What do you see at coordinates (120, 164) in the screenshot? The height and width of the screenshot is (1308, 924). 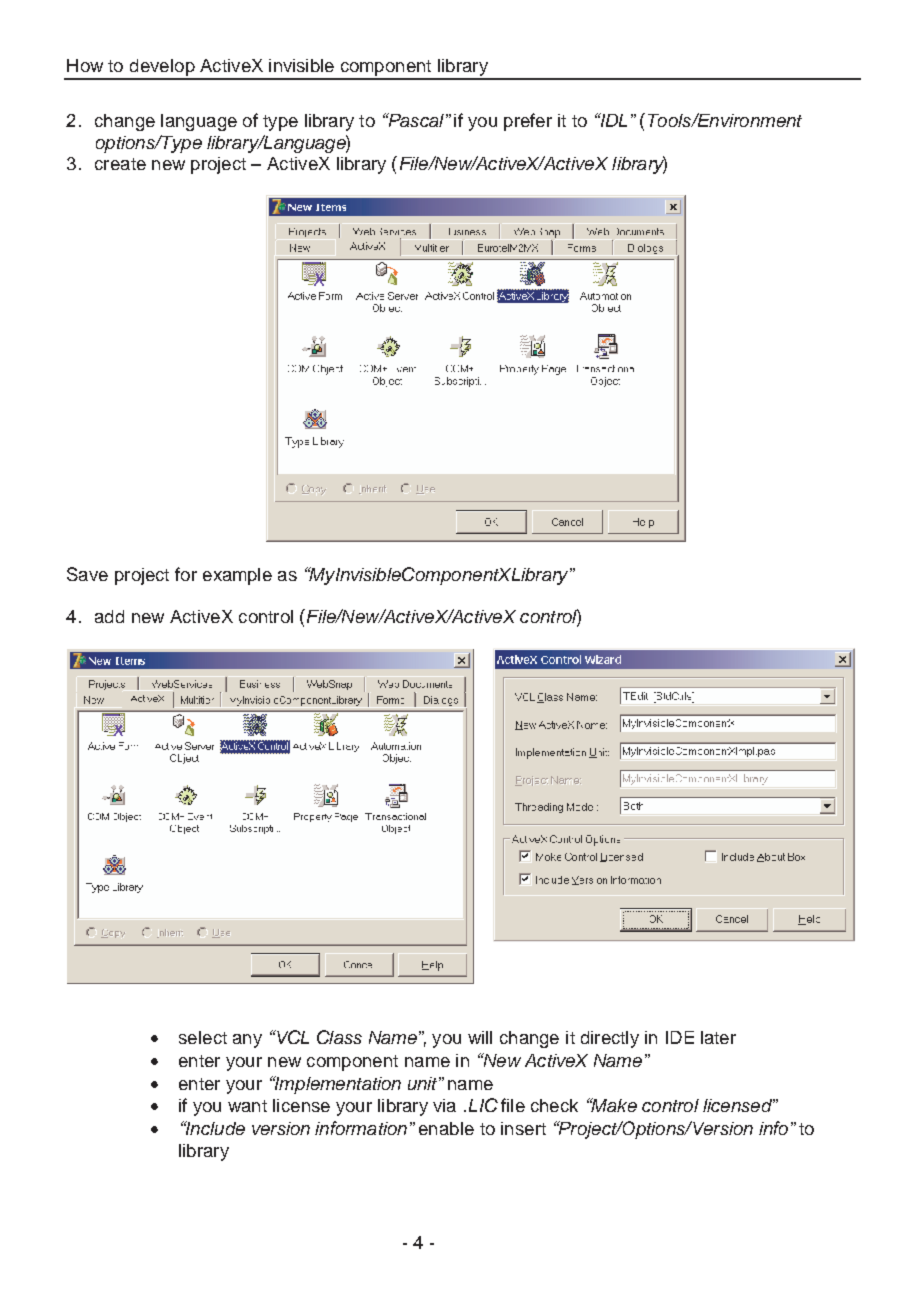 I see `create` at bounding box center [120, 164].
